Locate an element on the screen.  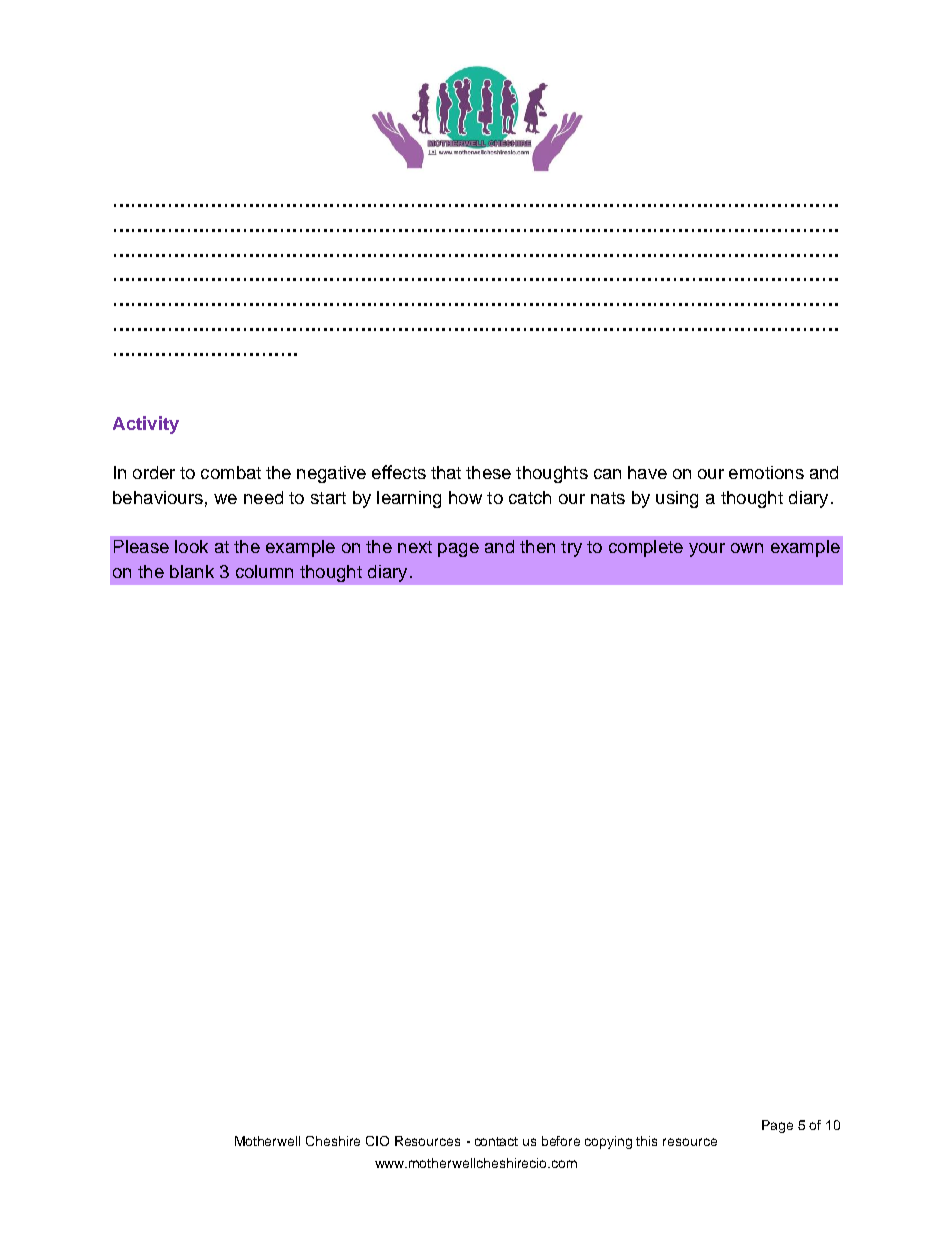
your is located at coordinates (707, 550).
